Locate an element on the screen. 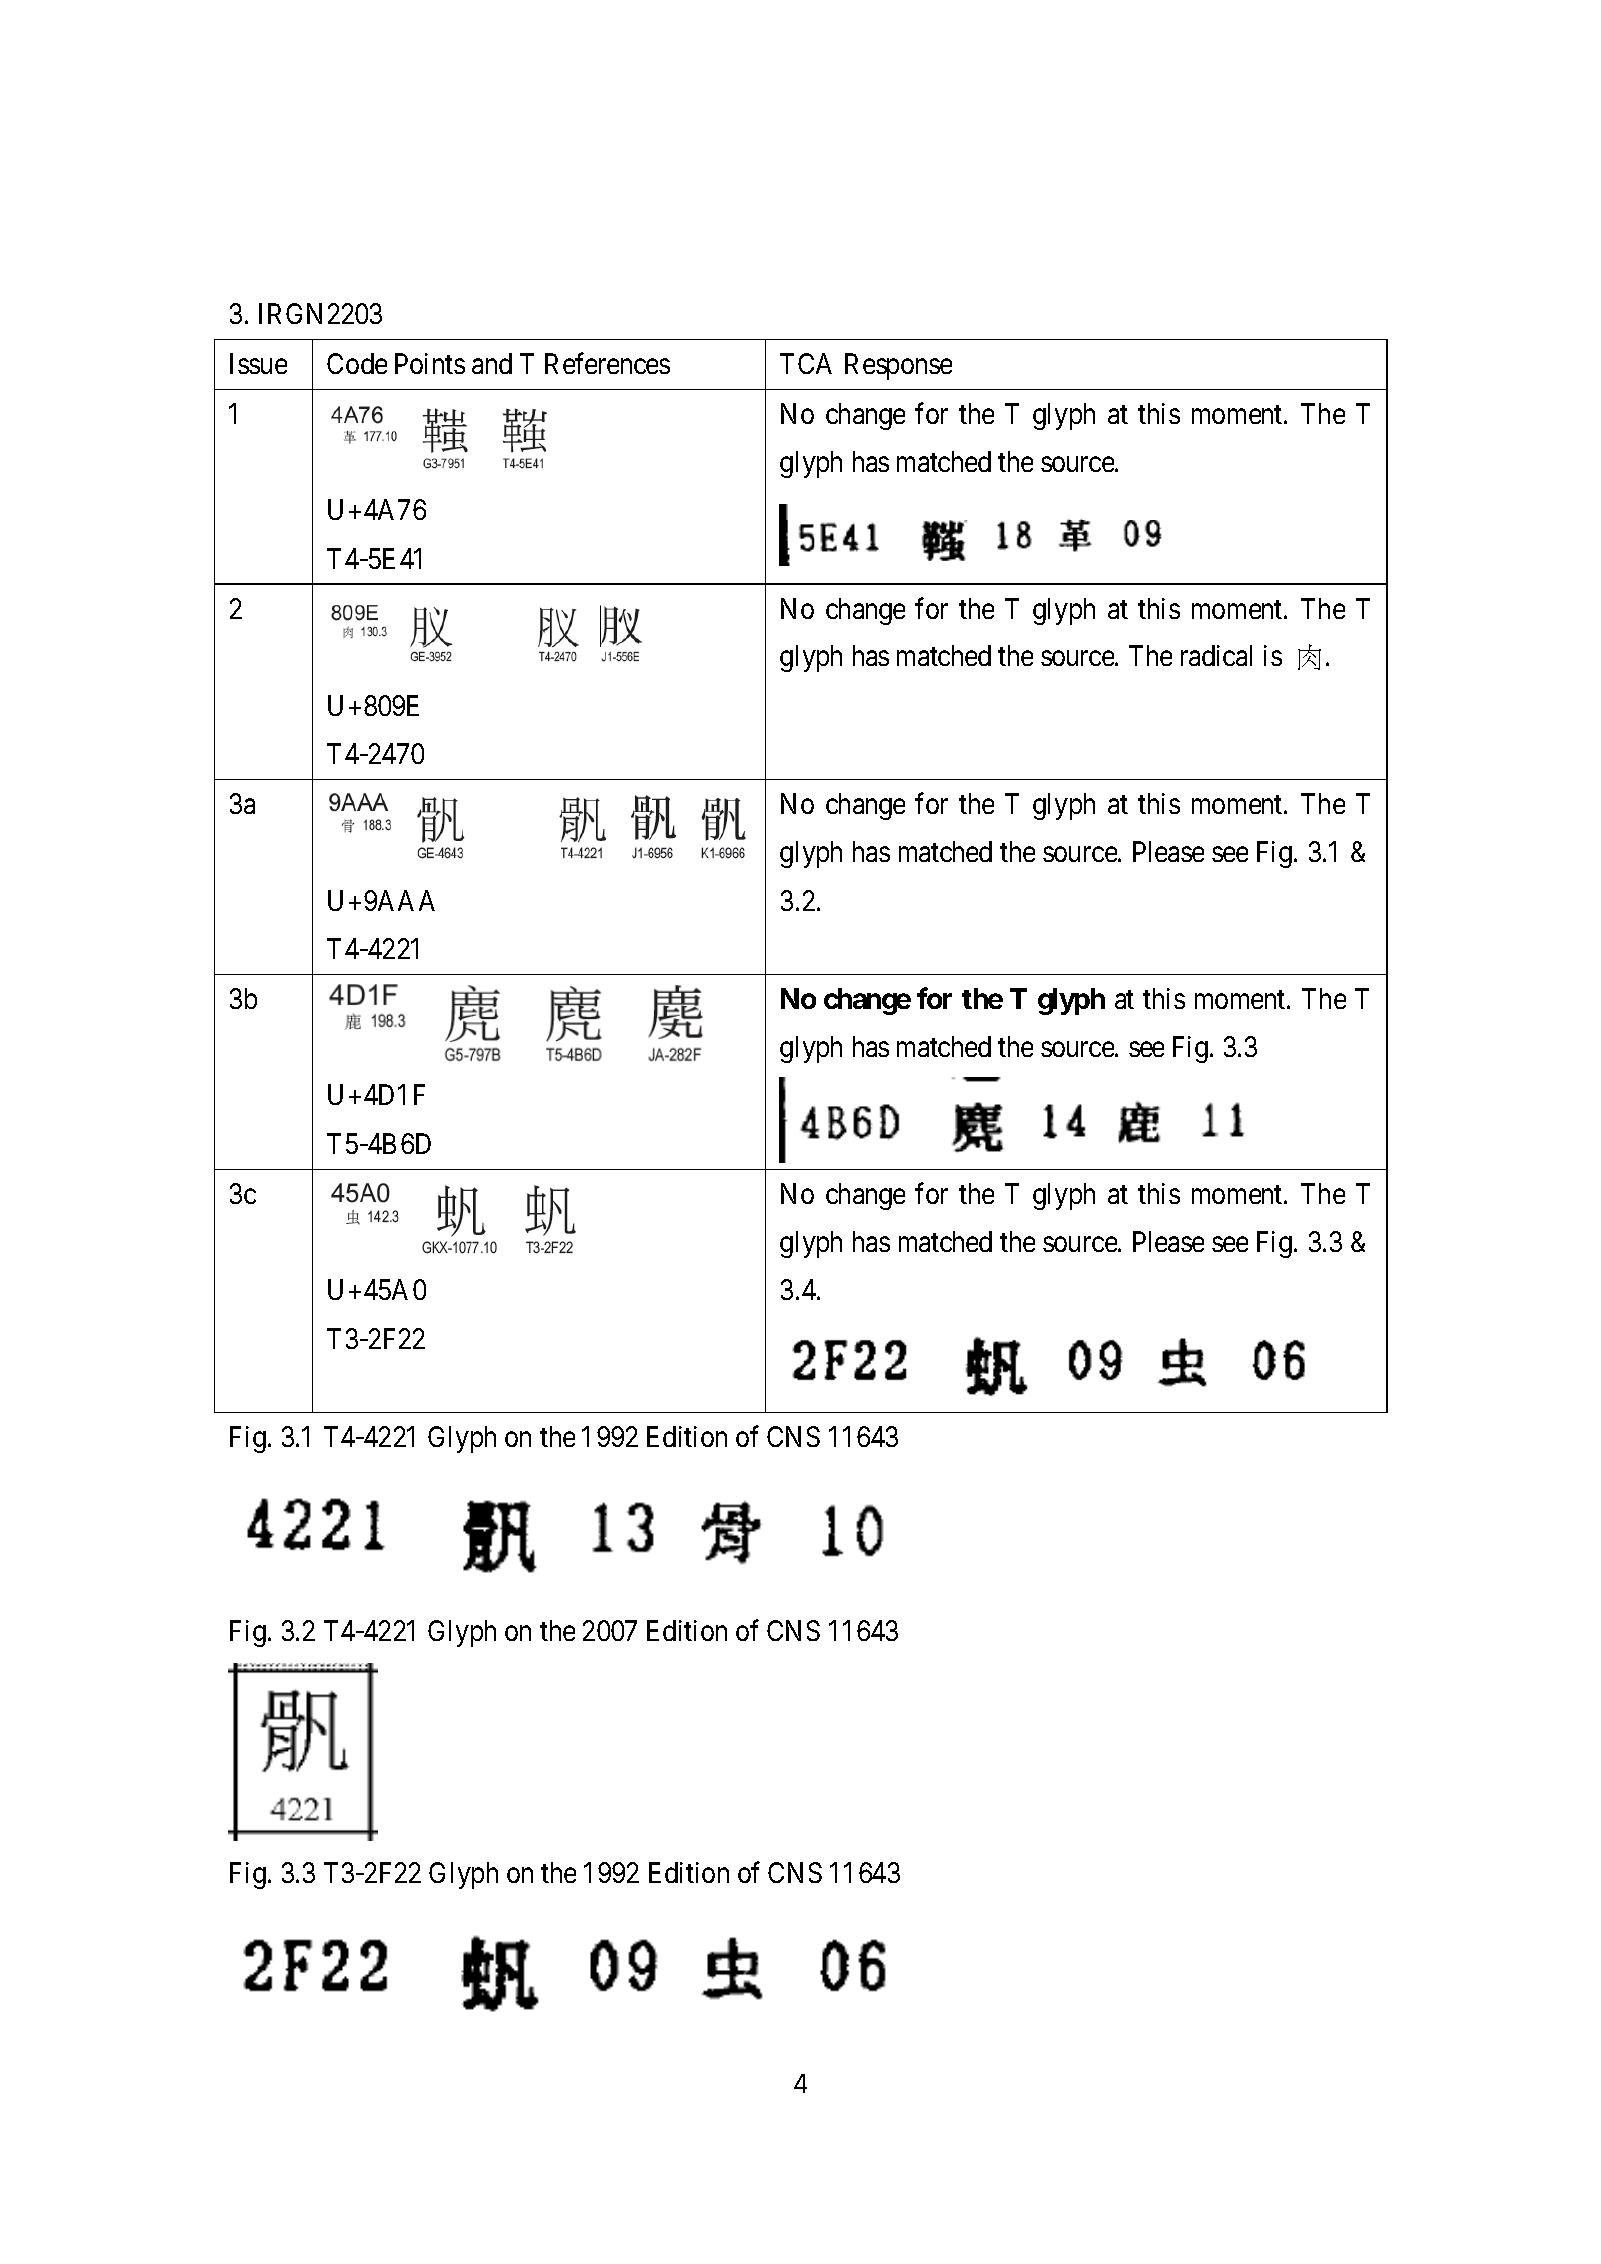 Image resolution: width=1601 pixels, height=2264 pixels. and is located at coordinates (492, 363).
